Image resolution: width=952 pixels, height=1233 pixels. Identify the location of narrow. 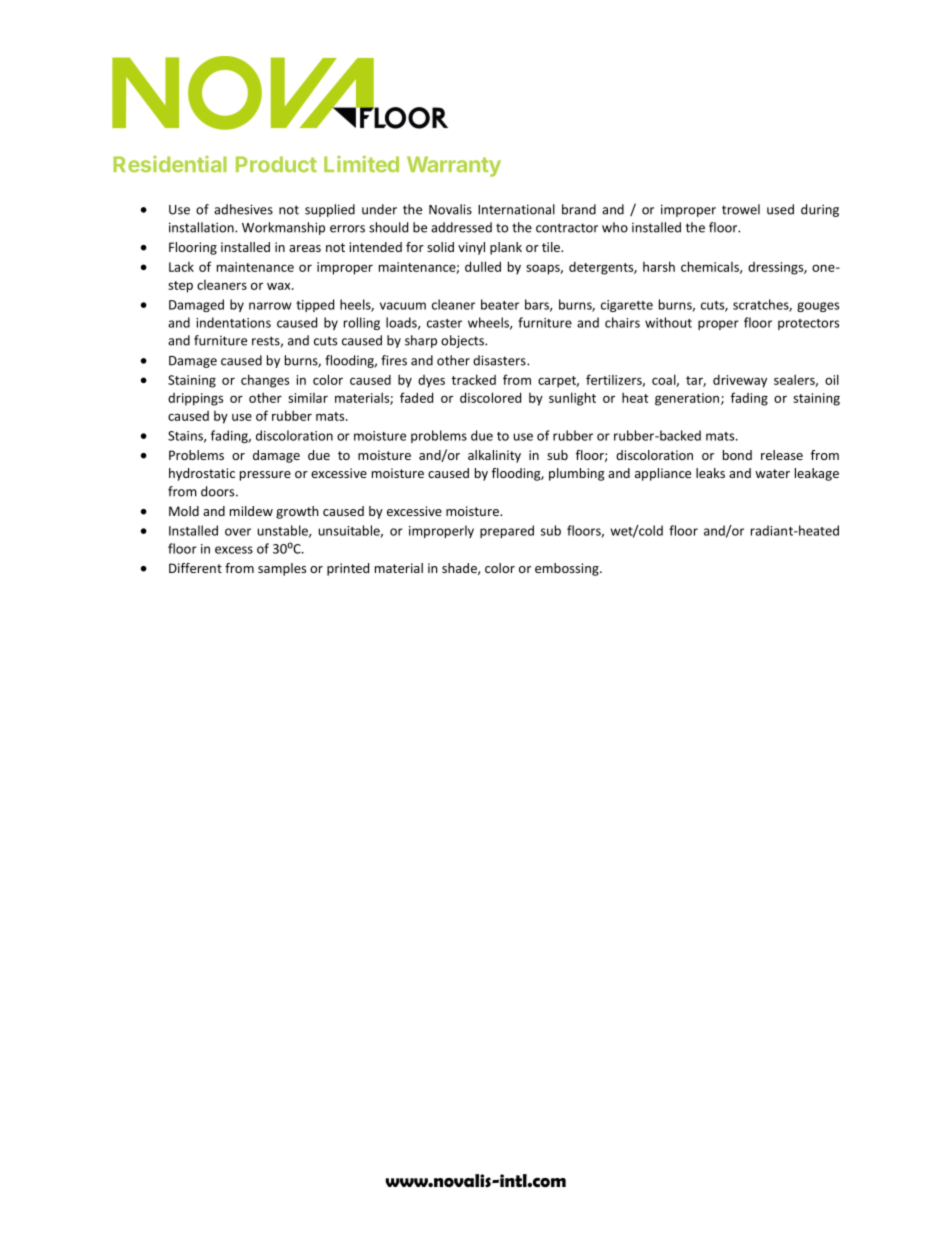
(270, 306).
